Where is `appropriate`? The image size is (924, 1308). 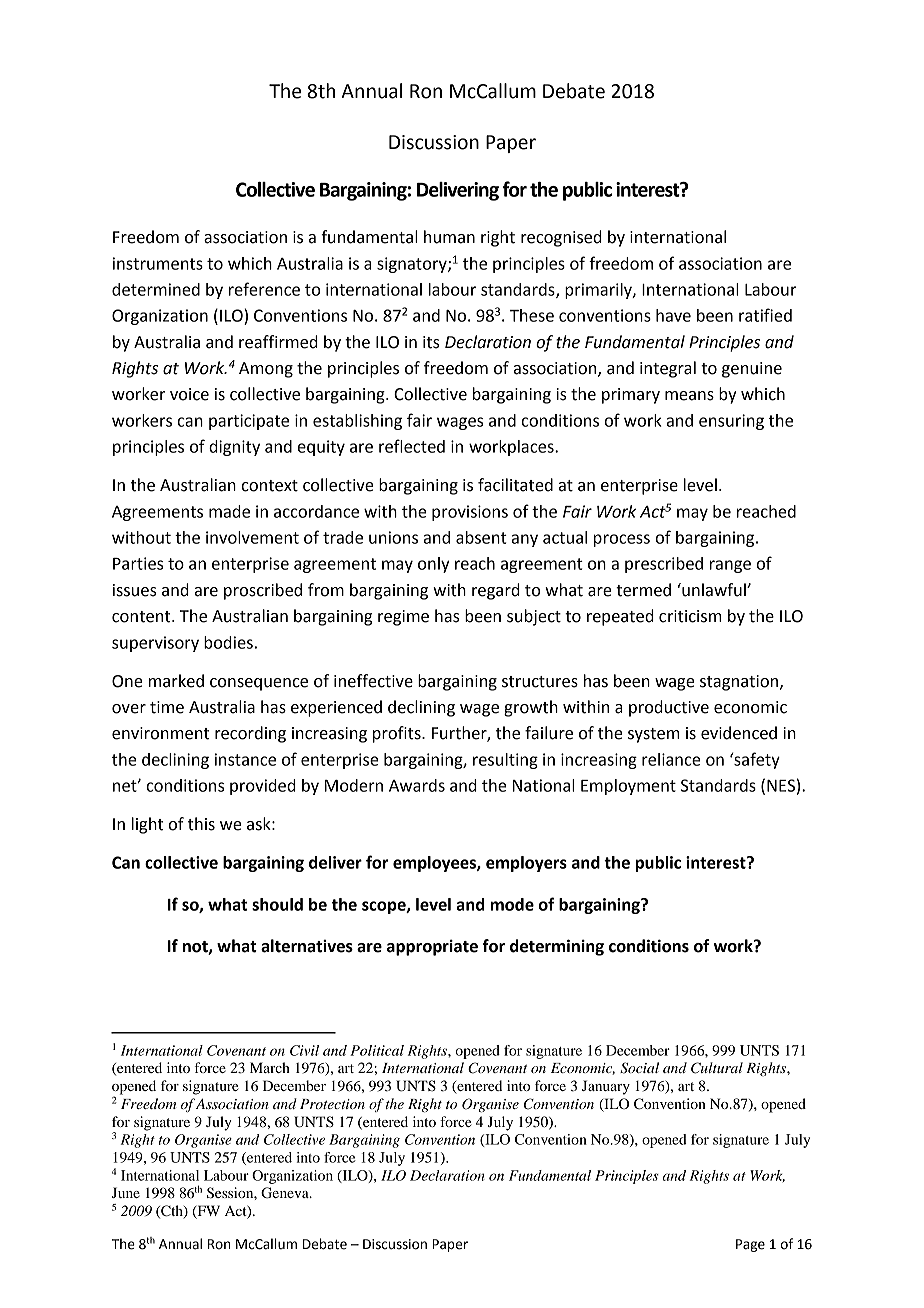 appropriate is located at coordinates (432, 947).
